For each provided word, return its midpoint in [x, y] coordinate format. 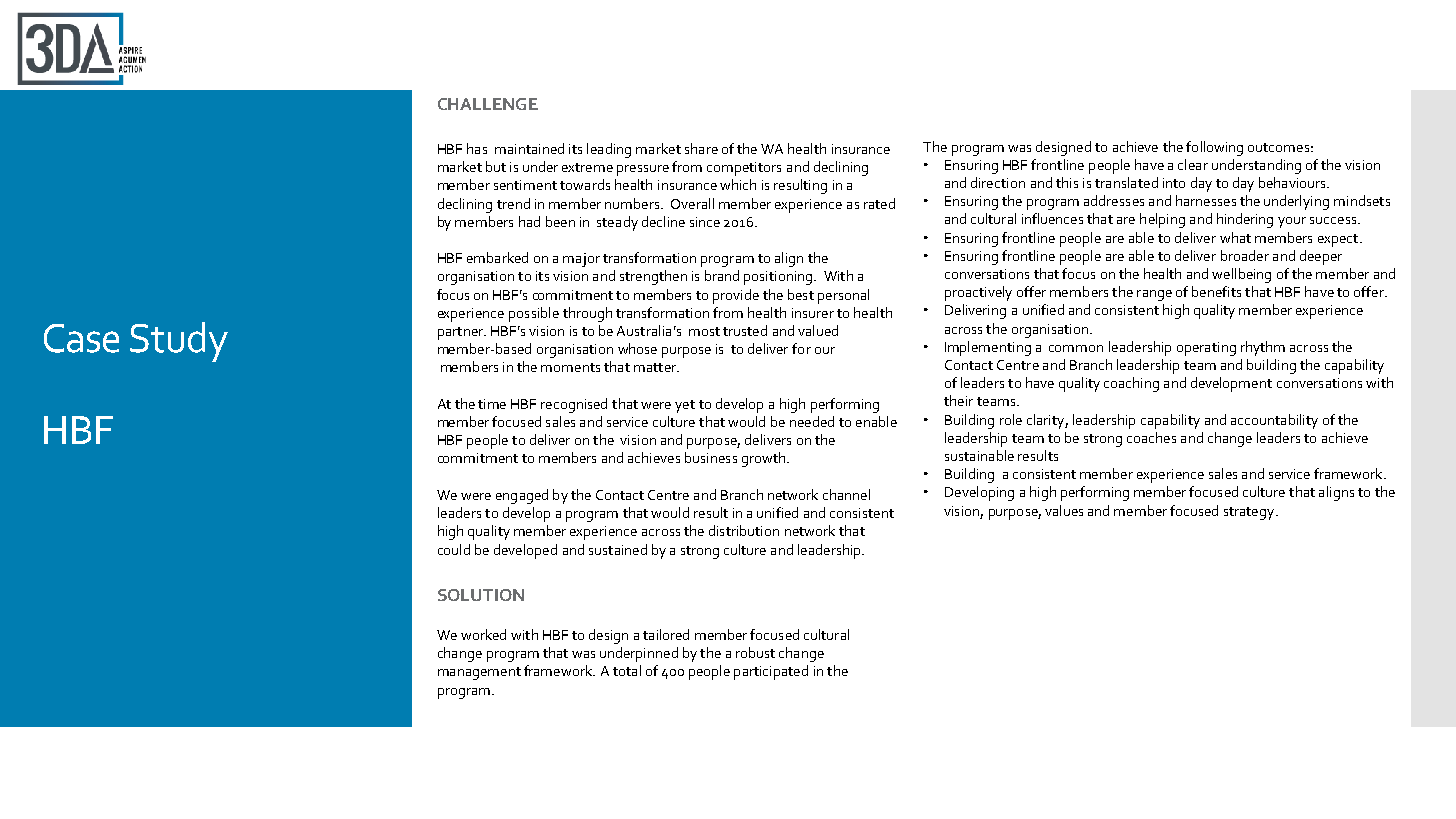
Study [179, 342]
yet [685, 406]
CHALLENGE [488, 104]
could [454, 549]
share [701, 148]
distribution [744, 530]
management [479, 673]
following [1214, 148]
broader [1245, 255]
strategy [1250, 513]
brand [722, 275]
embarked [497, 257]
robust [755, 652]
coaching [1131, 384]
